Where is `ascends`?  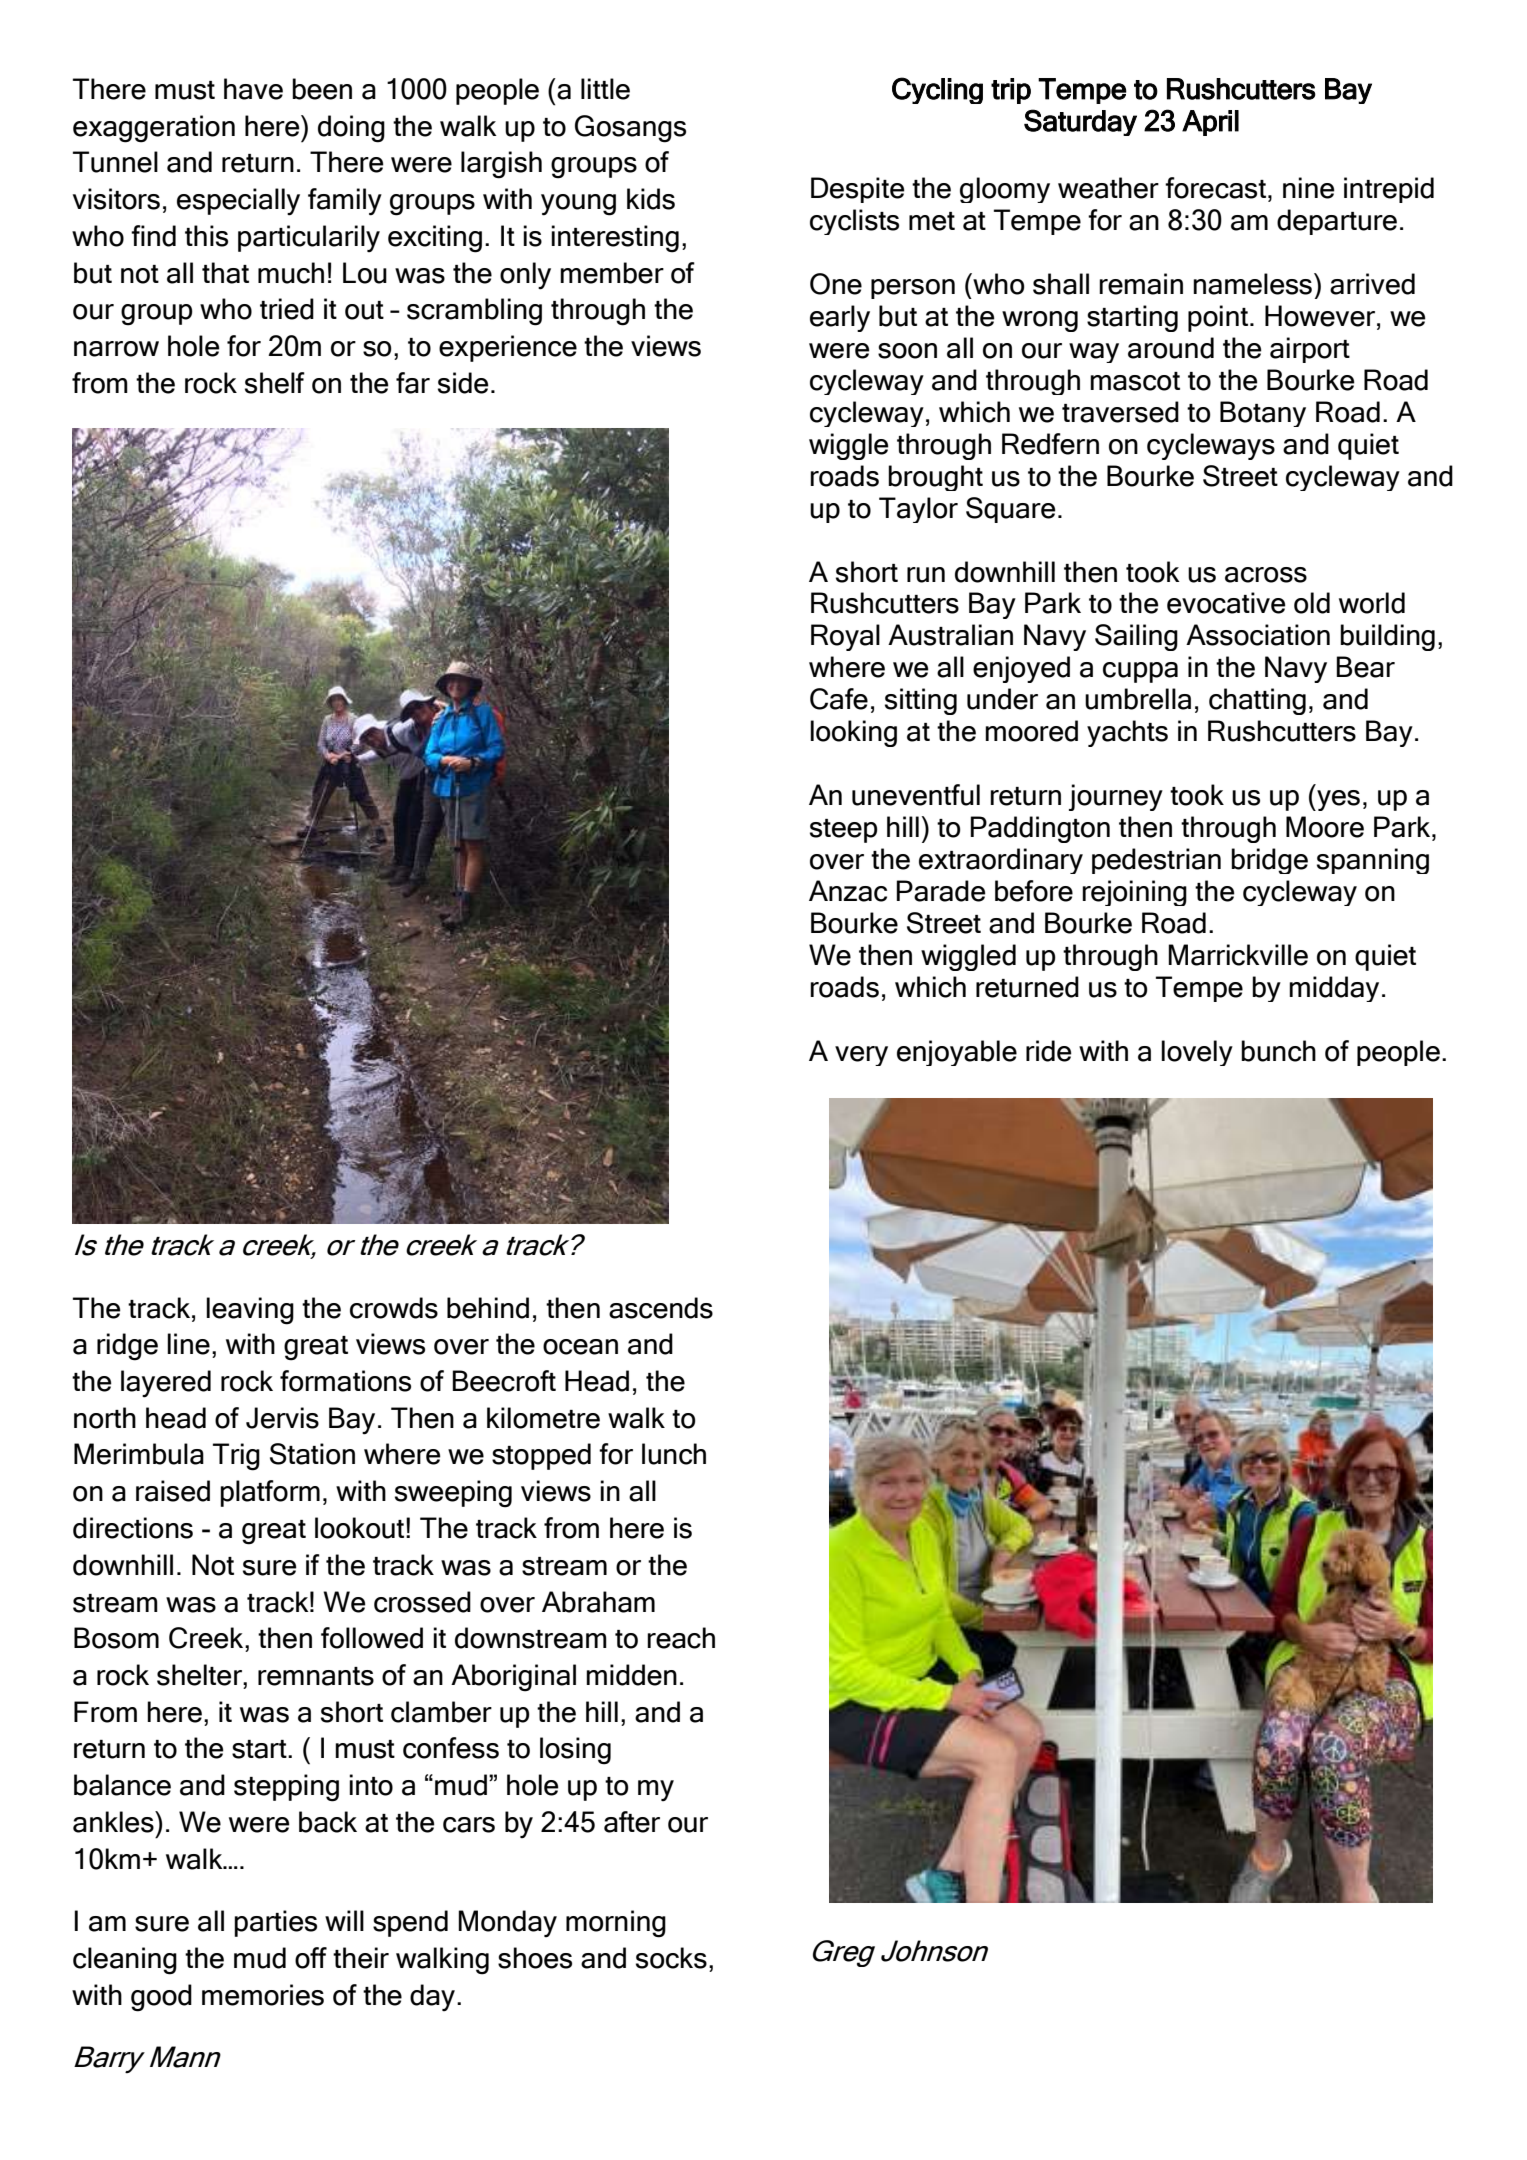 ascends is located at coordinates (661, 1308).
